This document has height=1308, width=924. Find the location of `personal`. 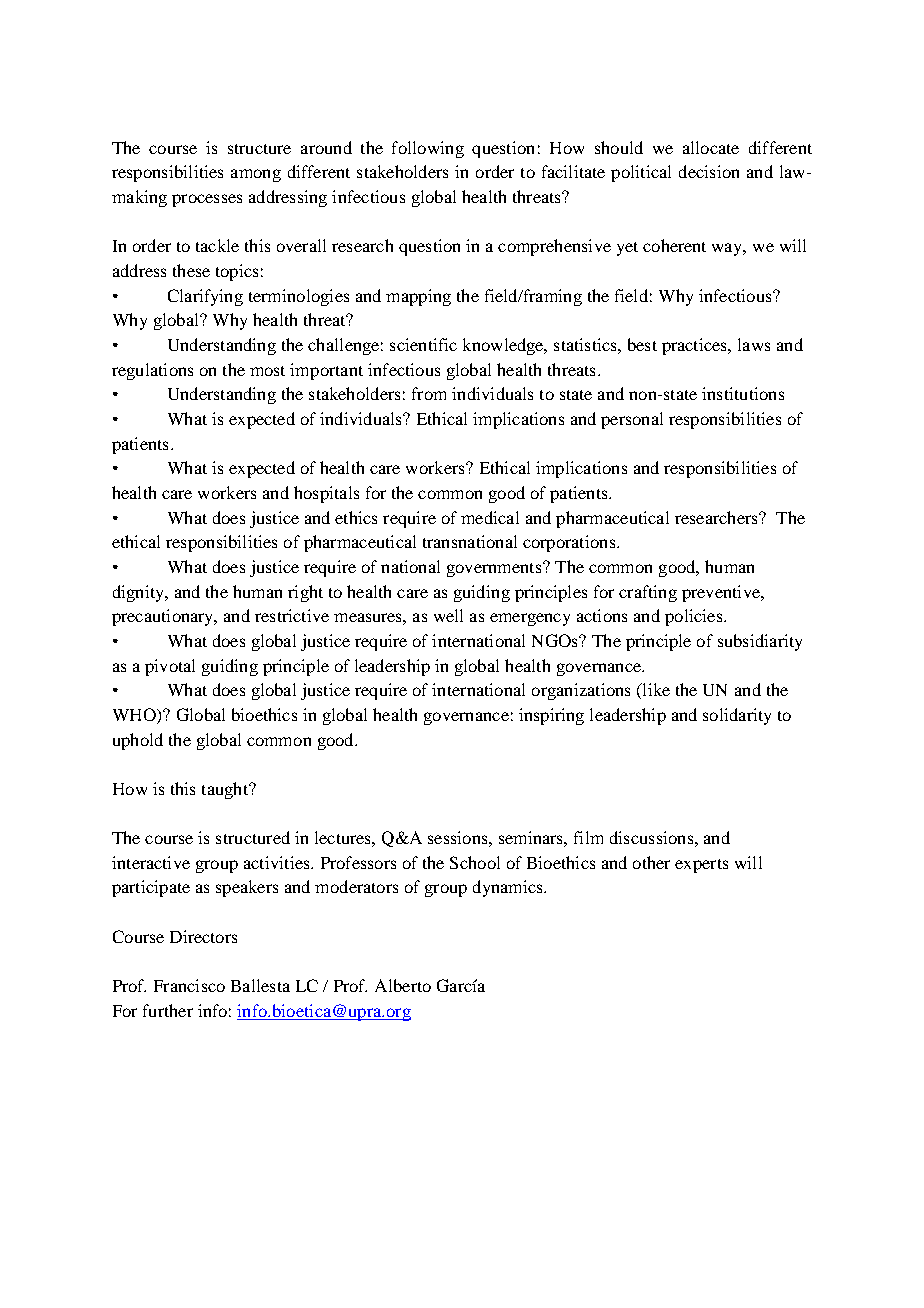

personal is located at coordinates (632, 420).
